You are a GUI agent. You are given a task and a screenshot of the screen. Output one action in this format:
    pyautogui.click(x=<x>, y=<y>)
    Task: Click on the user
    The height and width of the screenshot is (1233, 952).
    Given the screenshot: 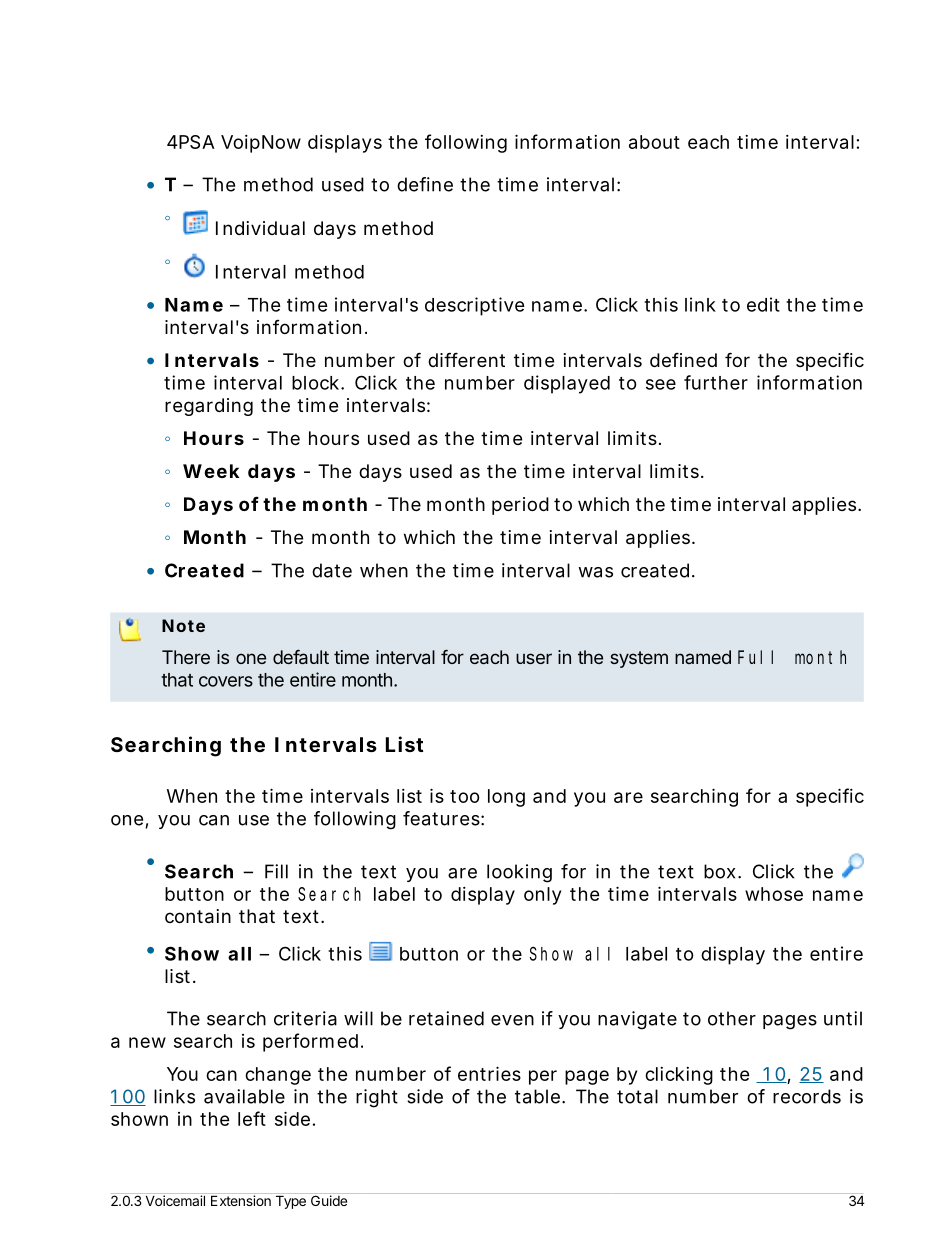 What is the action you would take?
    pyautogui.click(x=534, y=658)
